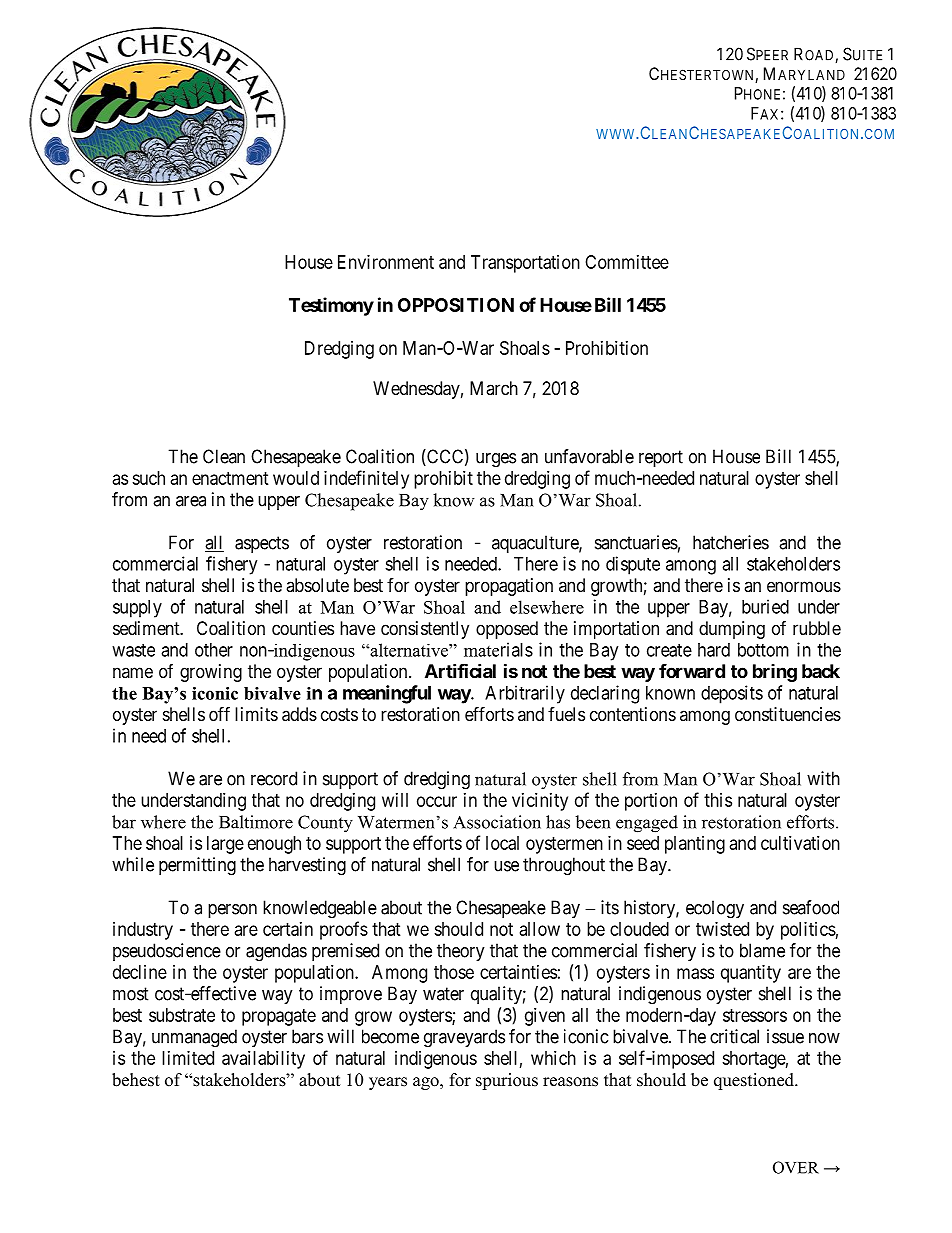 This screenshot has height=1233, width=952. Describe the element at coordinates (507, 1081) in the screenshot. I see `spurious` at that location.
